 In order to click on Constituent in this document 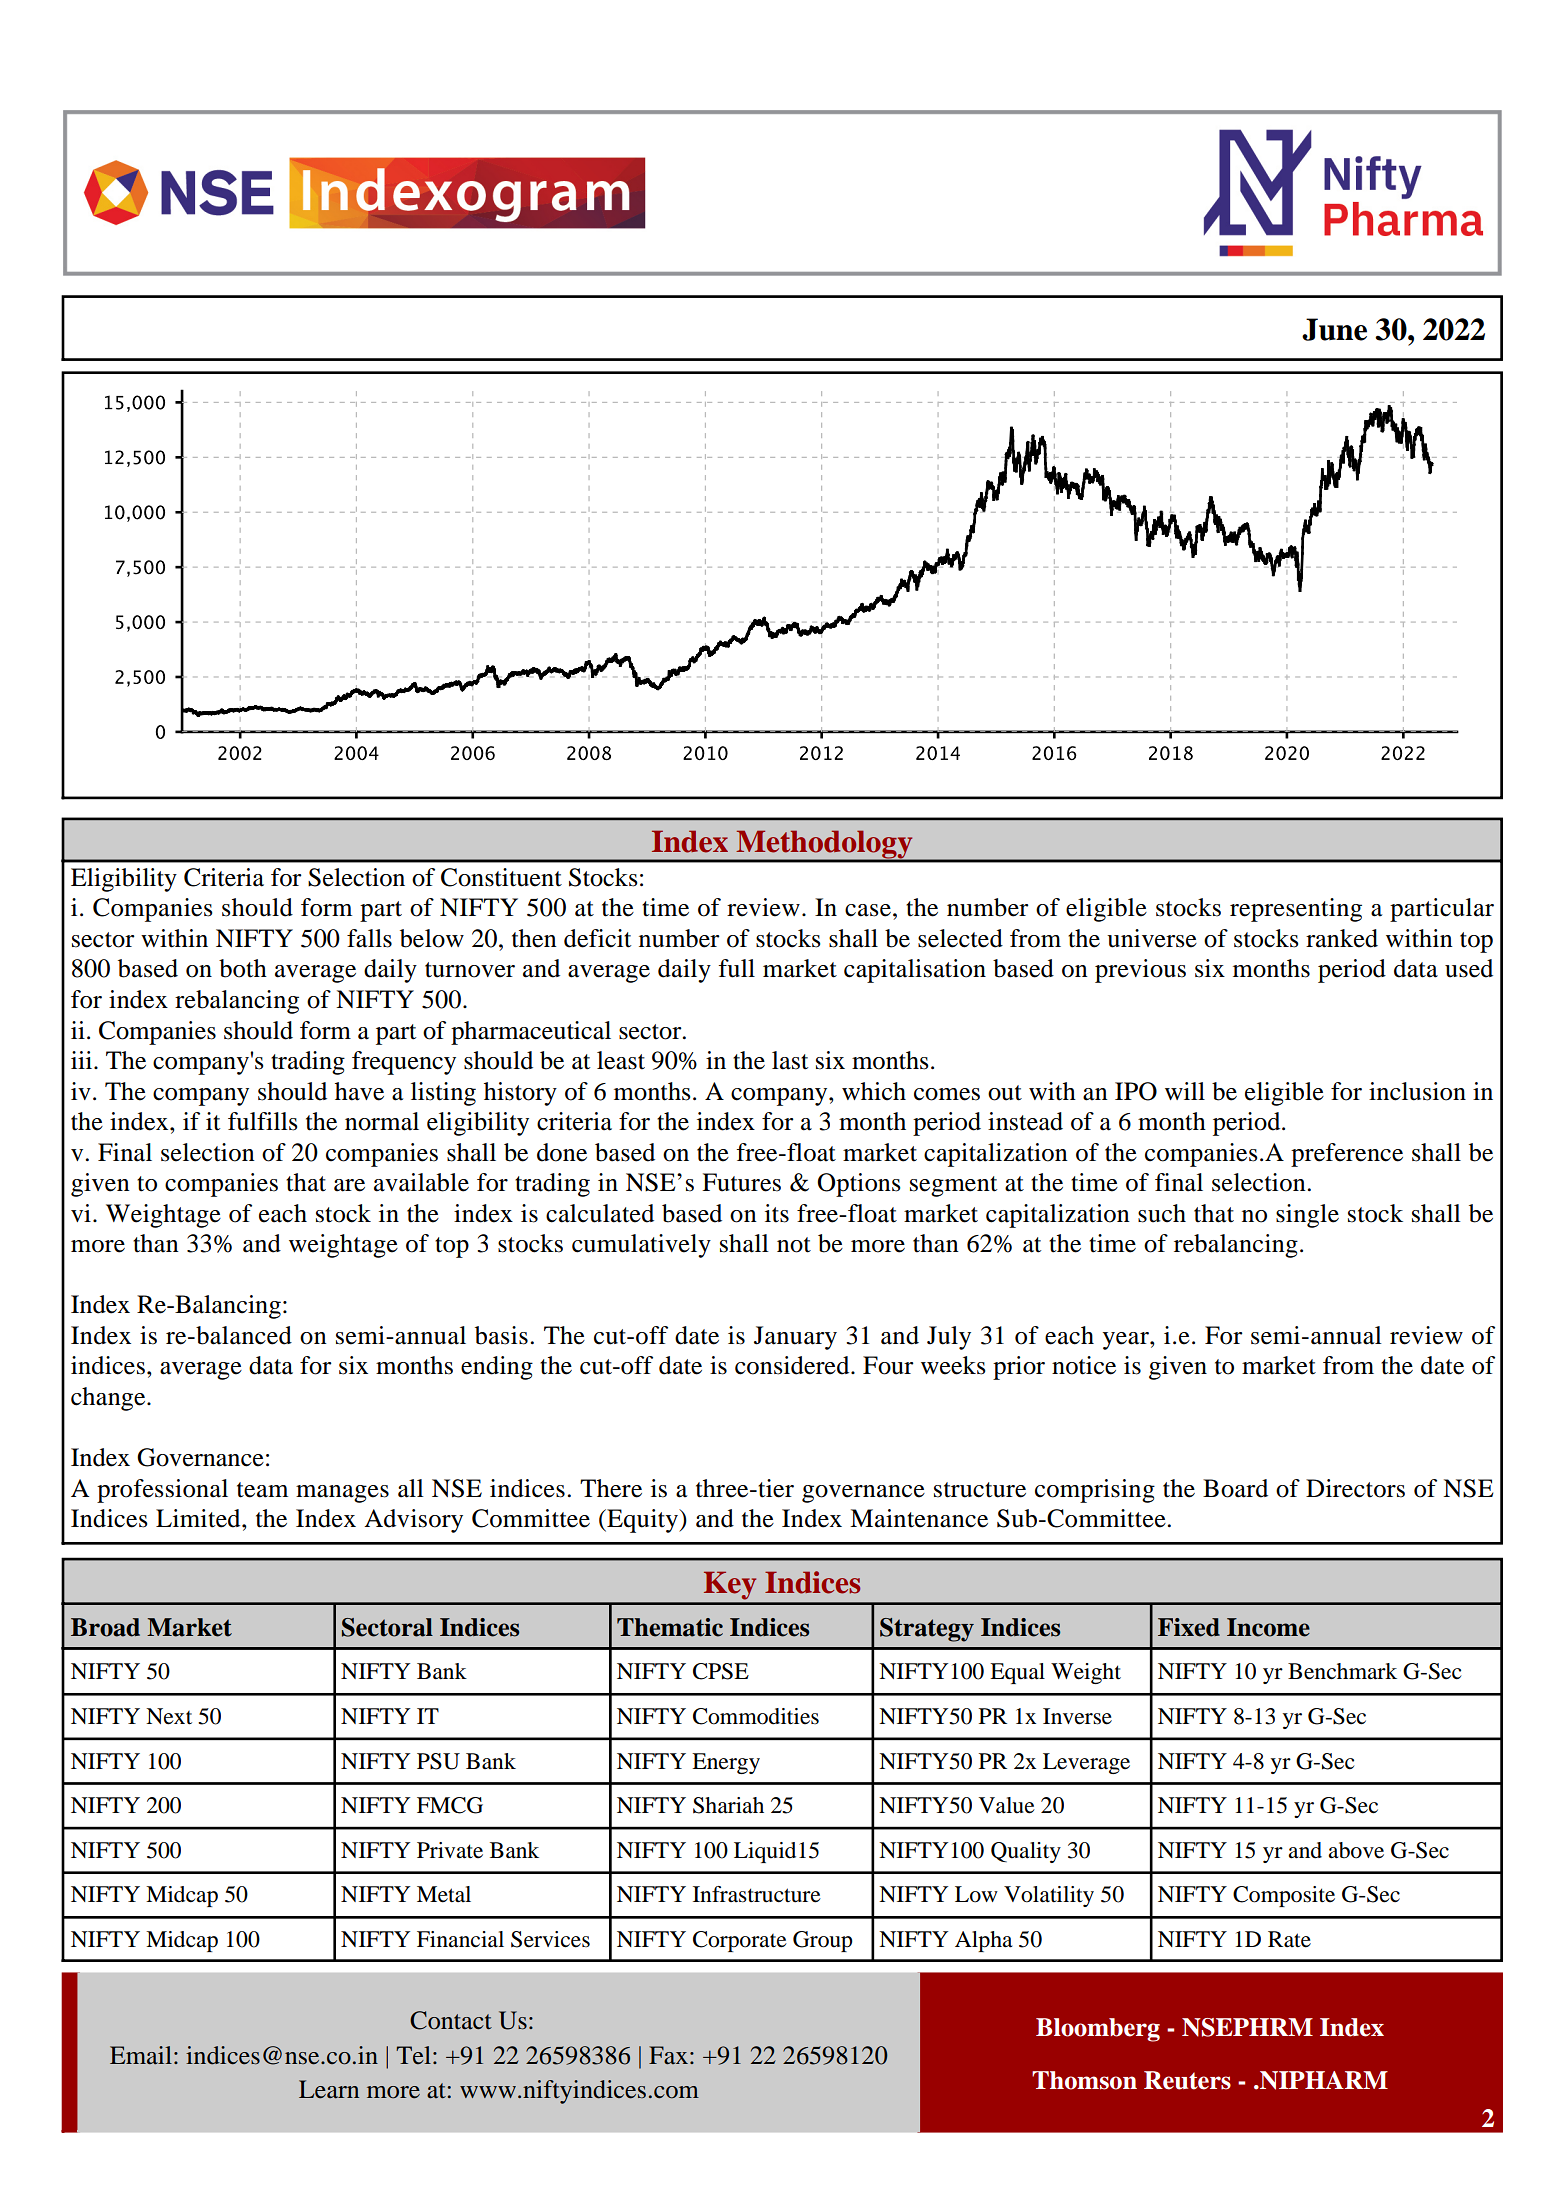, I will do `click(501, 877)`.
